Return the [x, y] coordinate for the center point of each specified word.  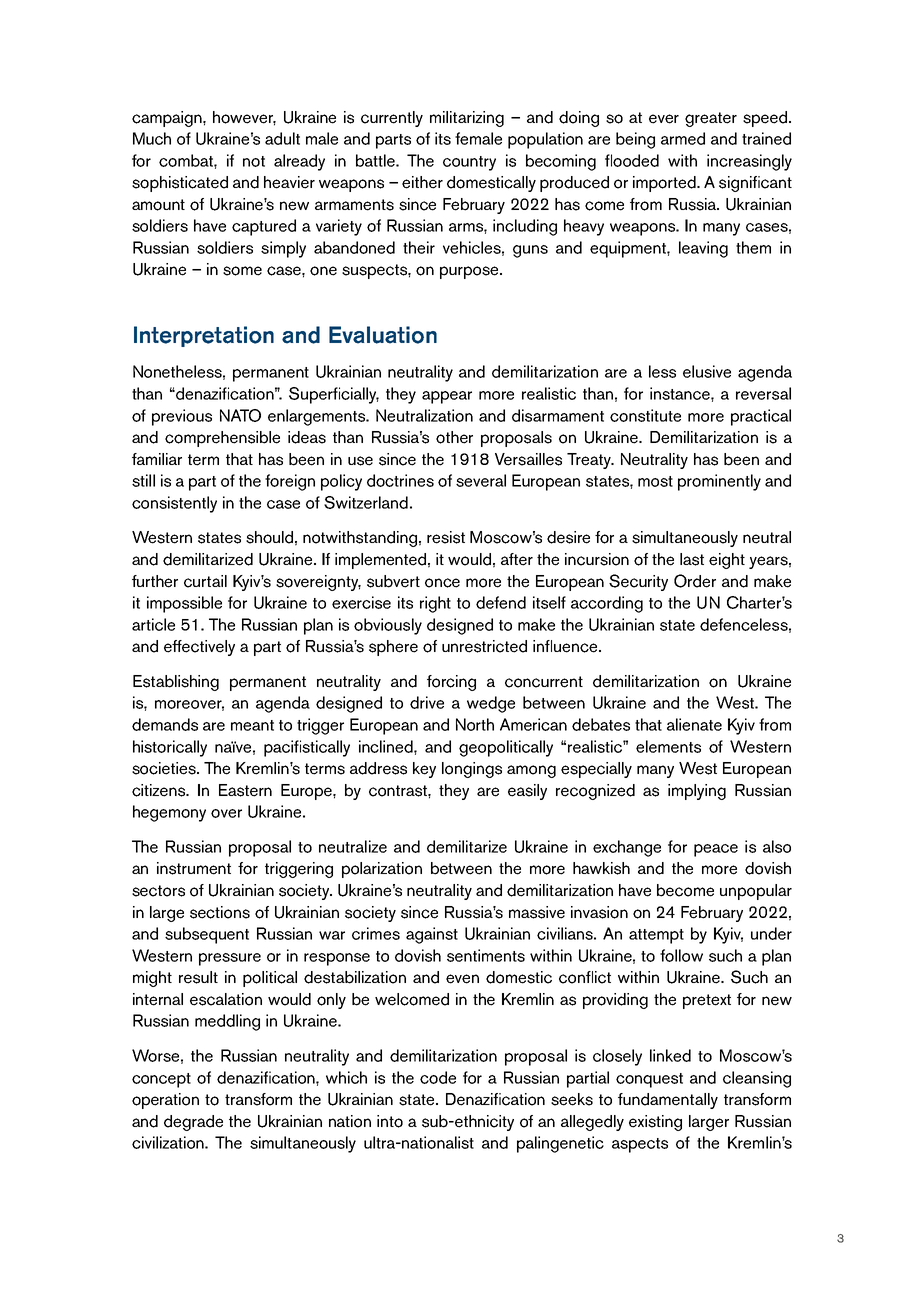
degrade [193, 1123]
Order [695, 581]
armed [683, 138]
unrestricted [484, 646]
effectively [199, 648]
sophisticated [180, 184]
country [469, 163]
